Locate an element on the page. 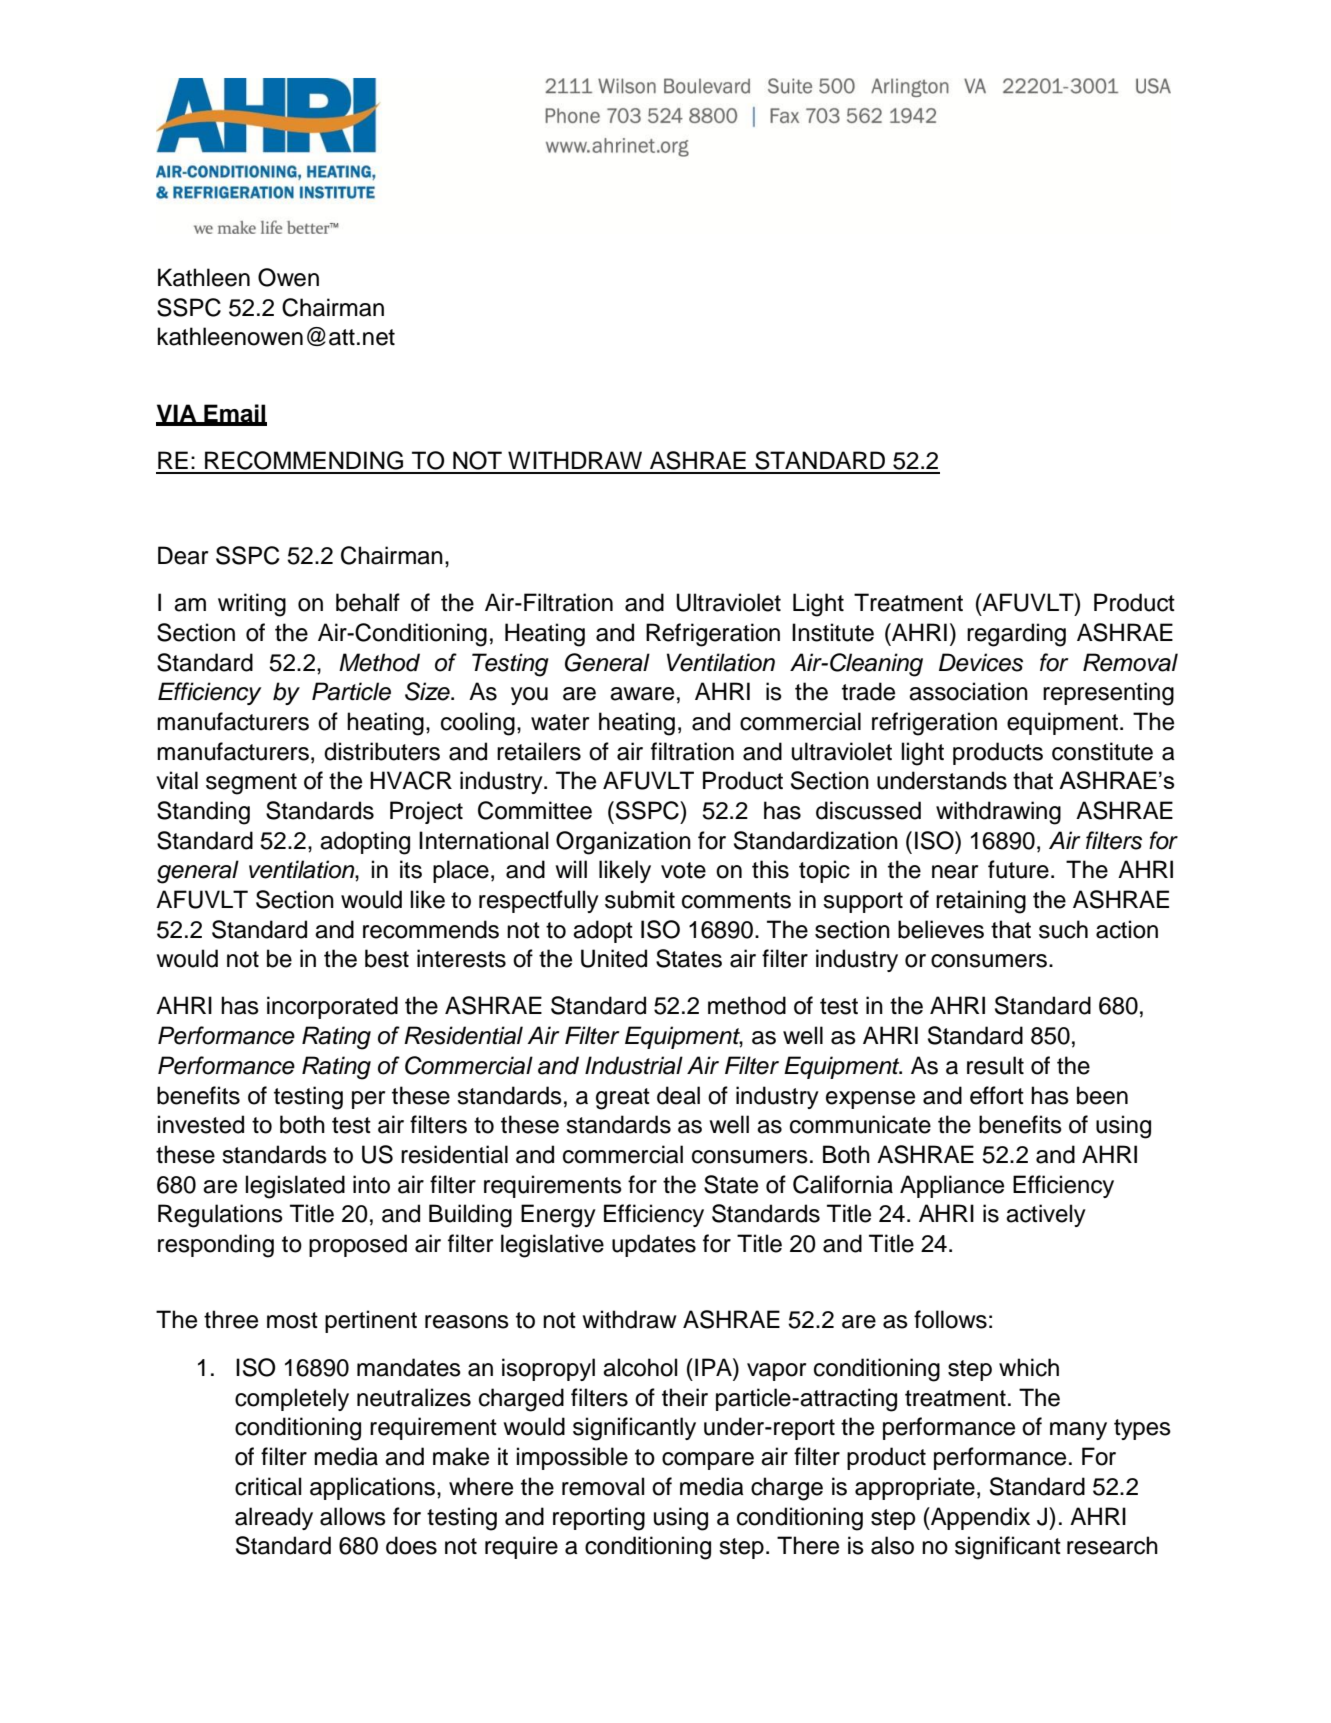 This image has width=1331, height=1723. updates is located at coordinates (654, 1245).
